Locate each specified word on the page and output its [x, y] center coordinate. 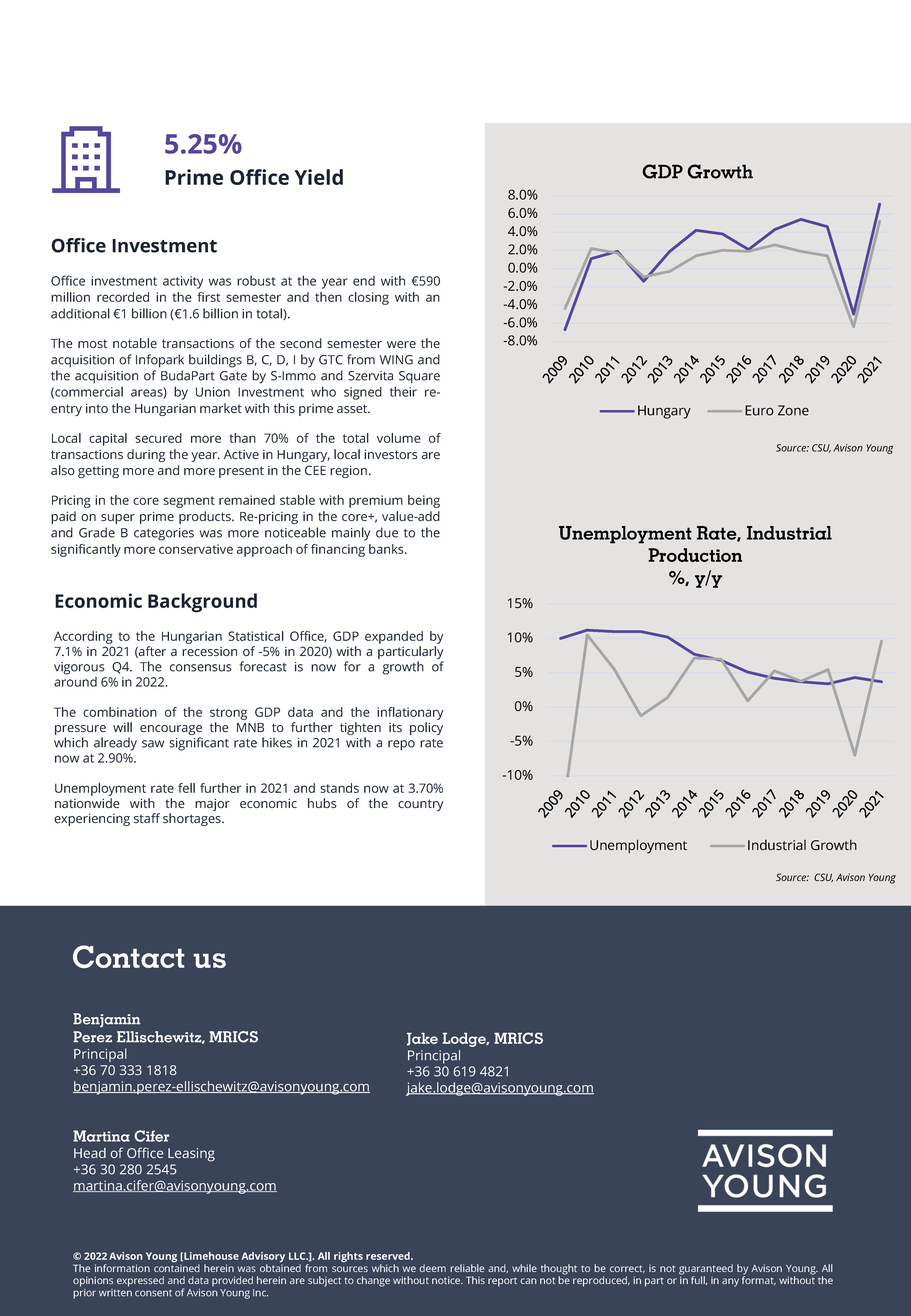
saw [153, 744]
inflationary [410, 713]
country [420, 805]
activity [183, 282]
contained [177, 1267]
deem [432, 1268]
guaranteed [706, 1270]
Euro [759, 410]
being [424, 501]
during [146, 455]
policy [426, 728]
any [730, 1282]
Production [695, 555]
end [364, 281]
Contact [129, 956]
